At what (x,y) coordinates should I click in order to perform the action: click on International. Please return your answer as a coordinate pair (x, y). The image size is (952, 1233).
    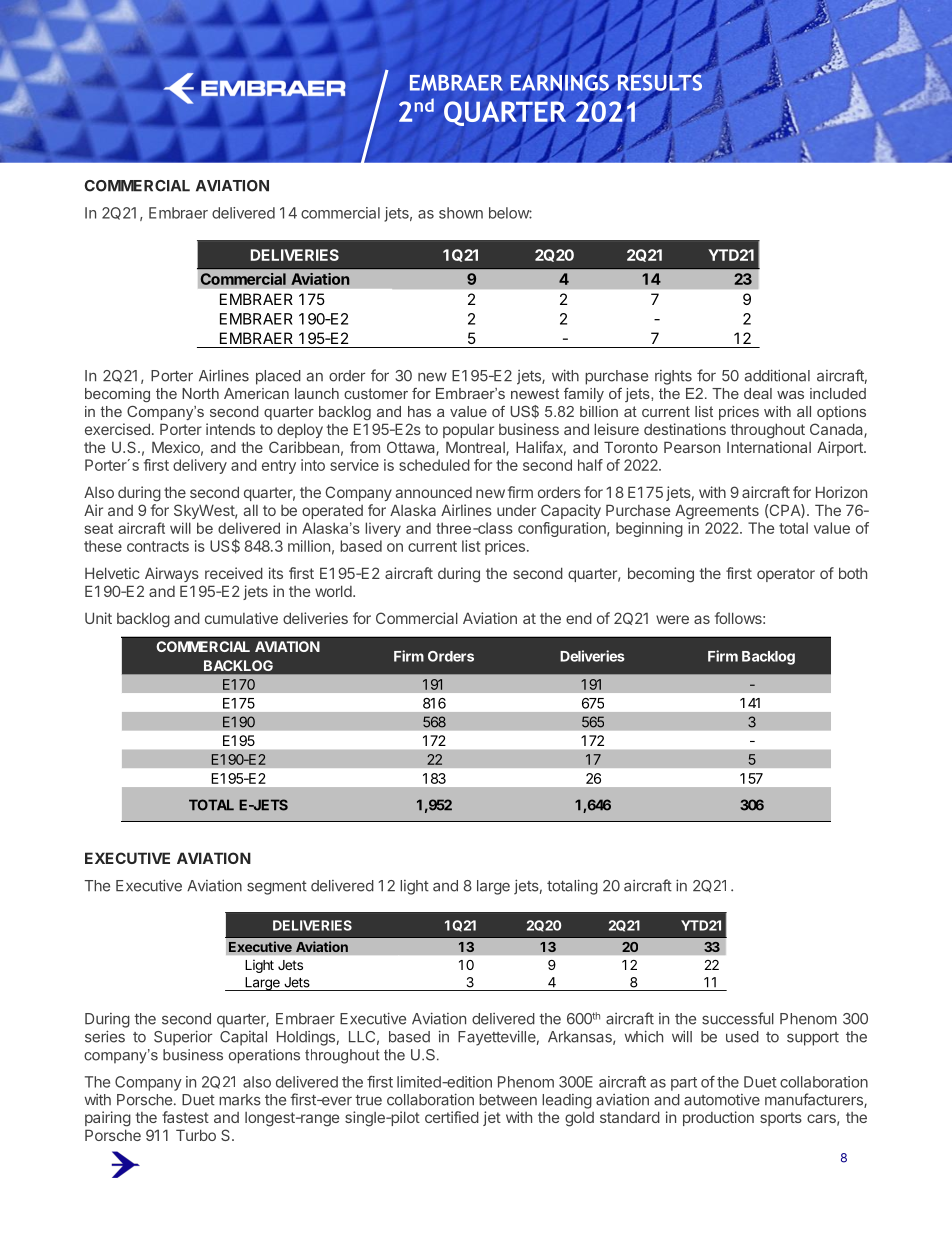
    Looking at the image, I should click on (769, 447).
